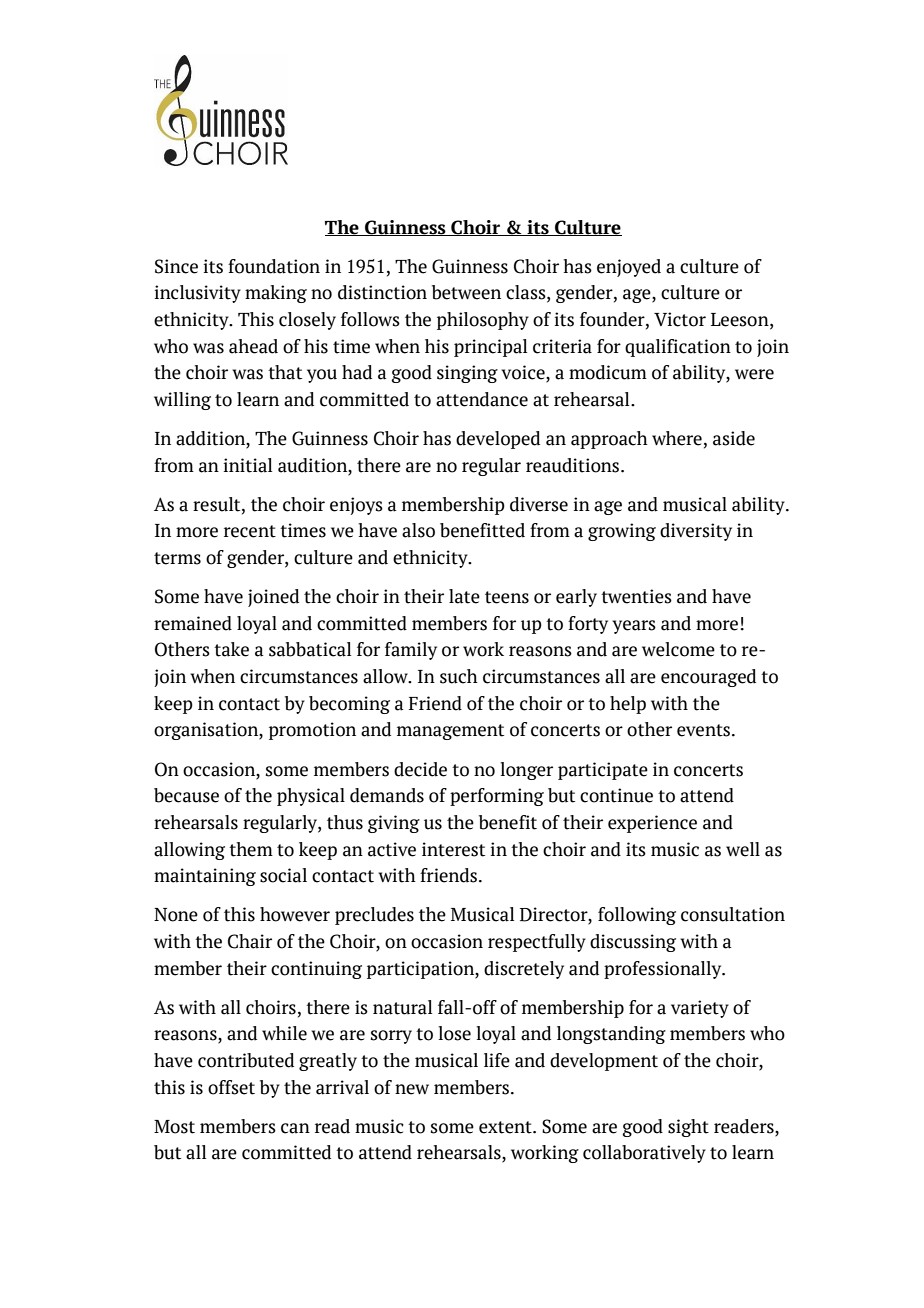 Image resolution: width=924 pixels, height=1308 pixels. What do you see at coordinates (537, 943) in the document?
I see `respectfully` at bounding box center [537, 943].
